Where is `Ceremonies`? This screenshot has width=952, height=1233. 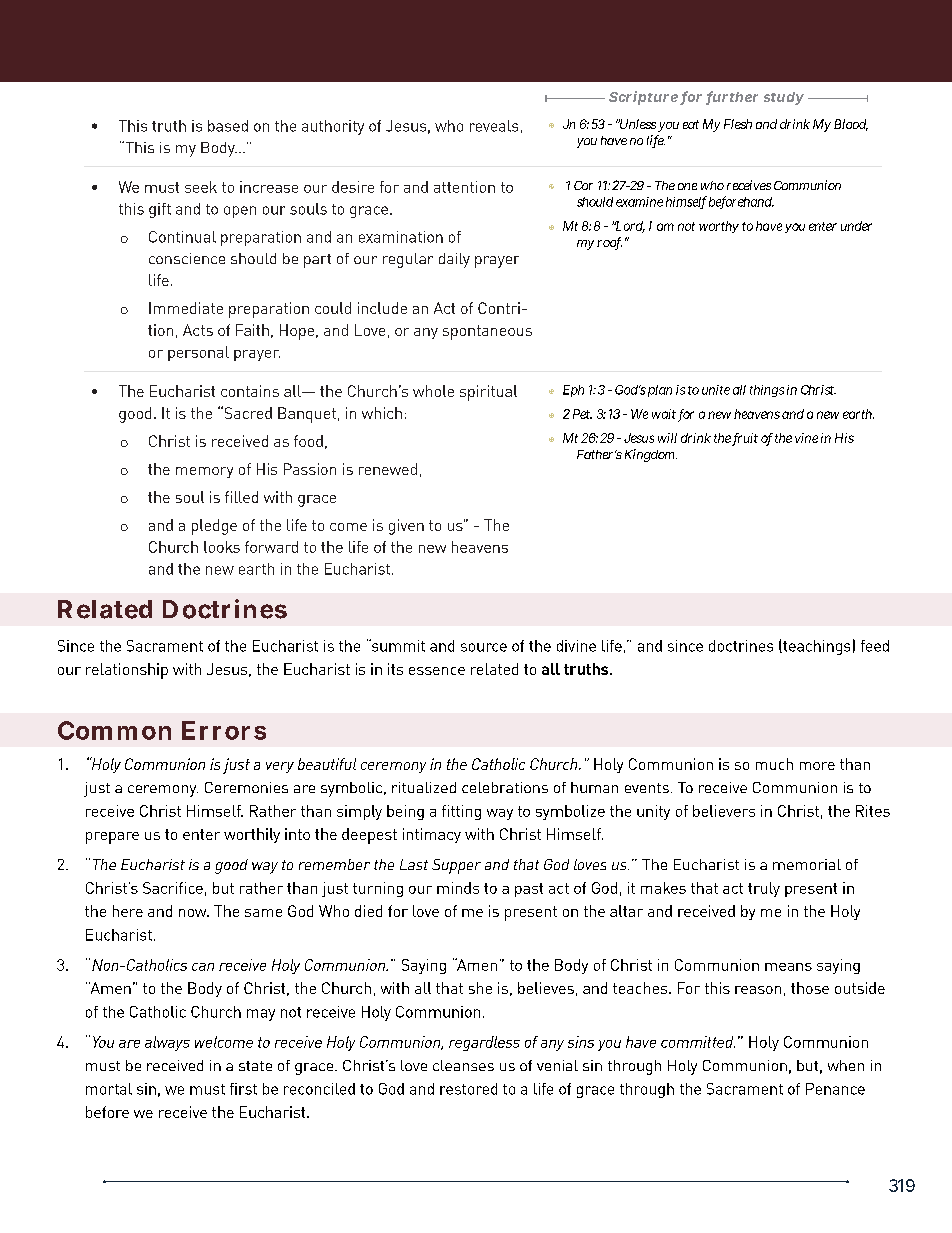 Ceremonies is located at coordinates (246, 787).
